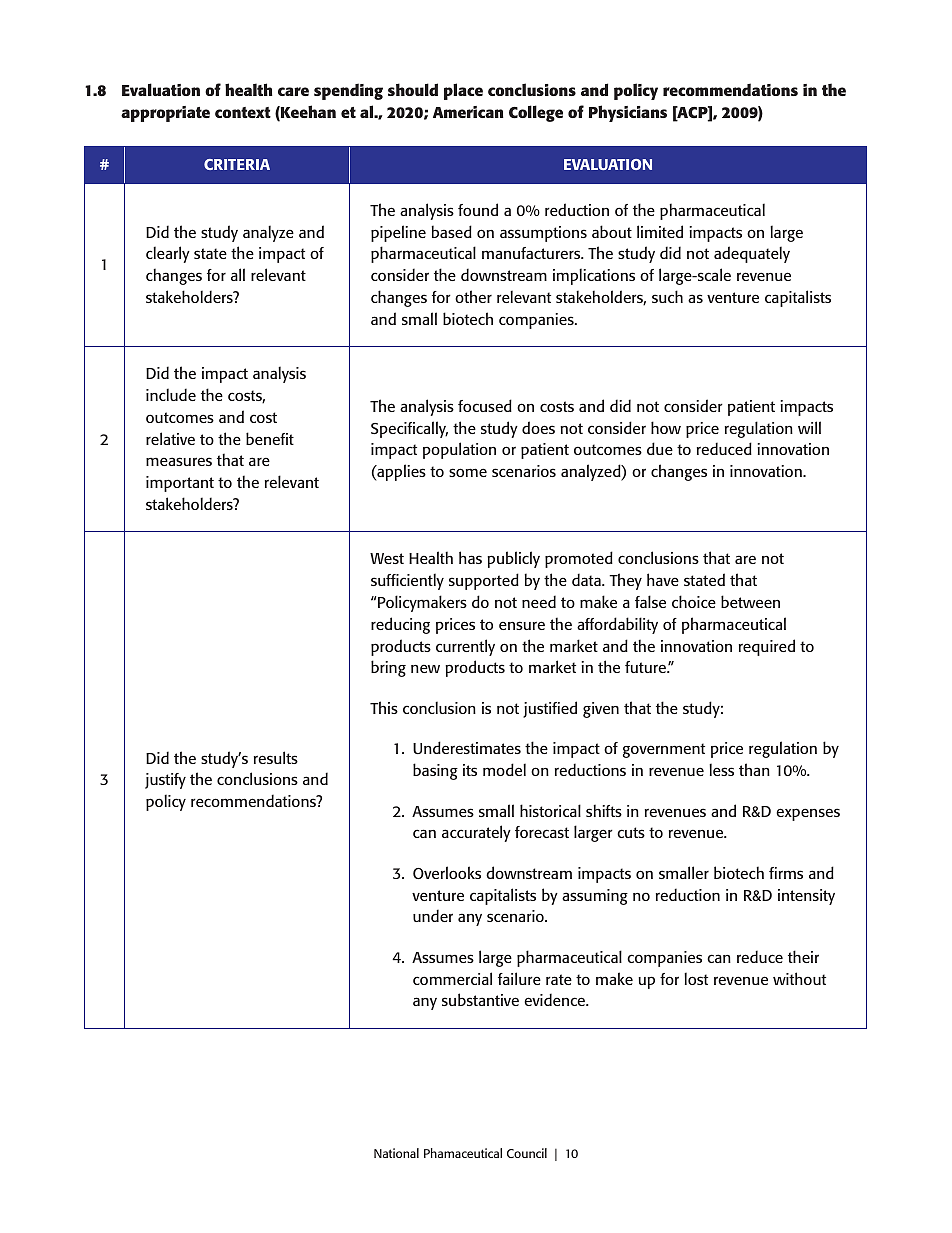 Image resolution: width=952 pixels, height=1233 pixels. I want to click on less, so click(721, 769).
